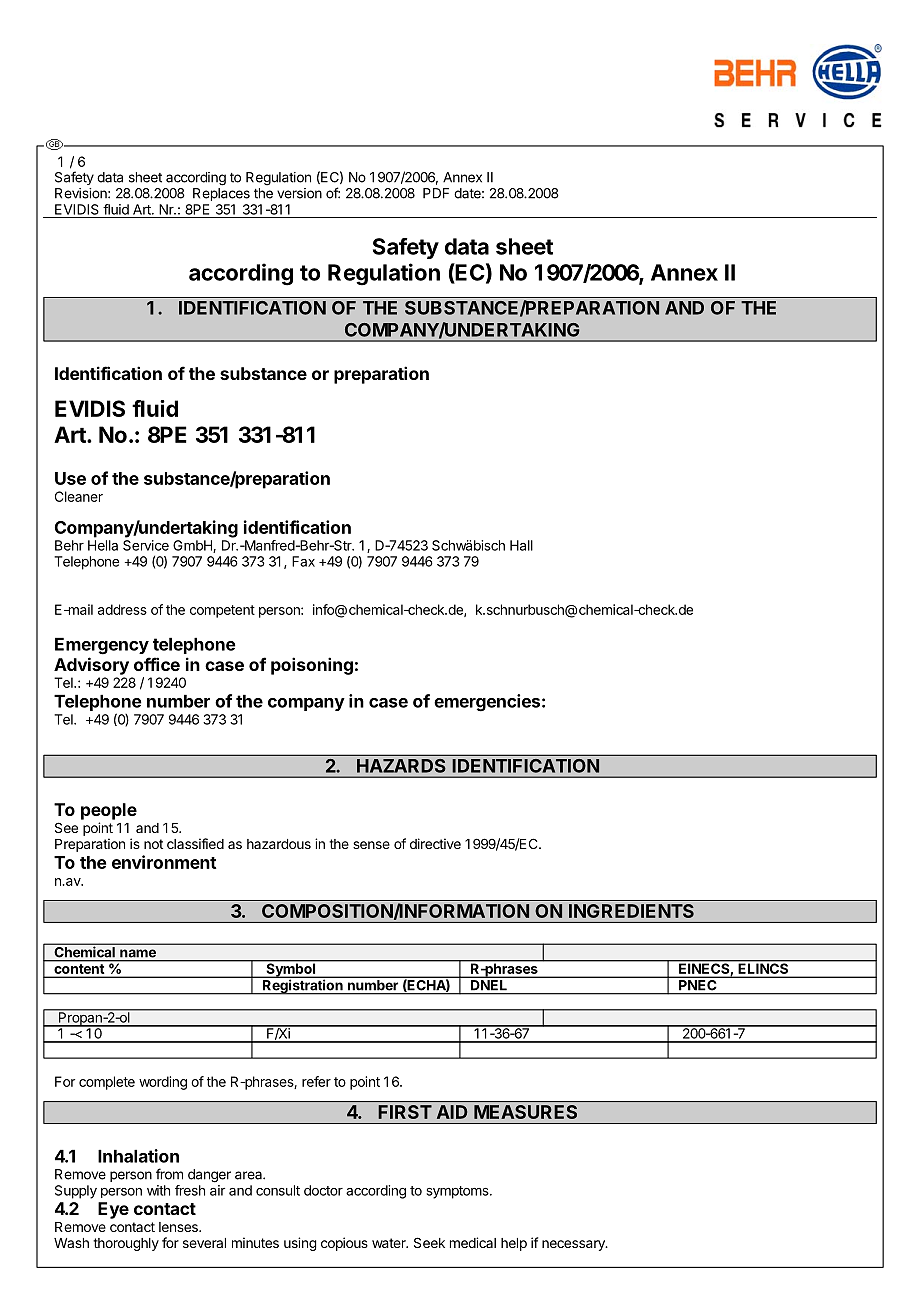 The height and width of the screenshot is (1308, 924). I want to click on doctor, so click(323, 1190).
